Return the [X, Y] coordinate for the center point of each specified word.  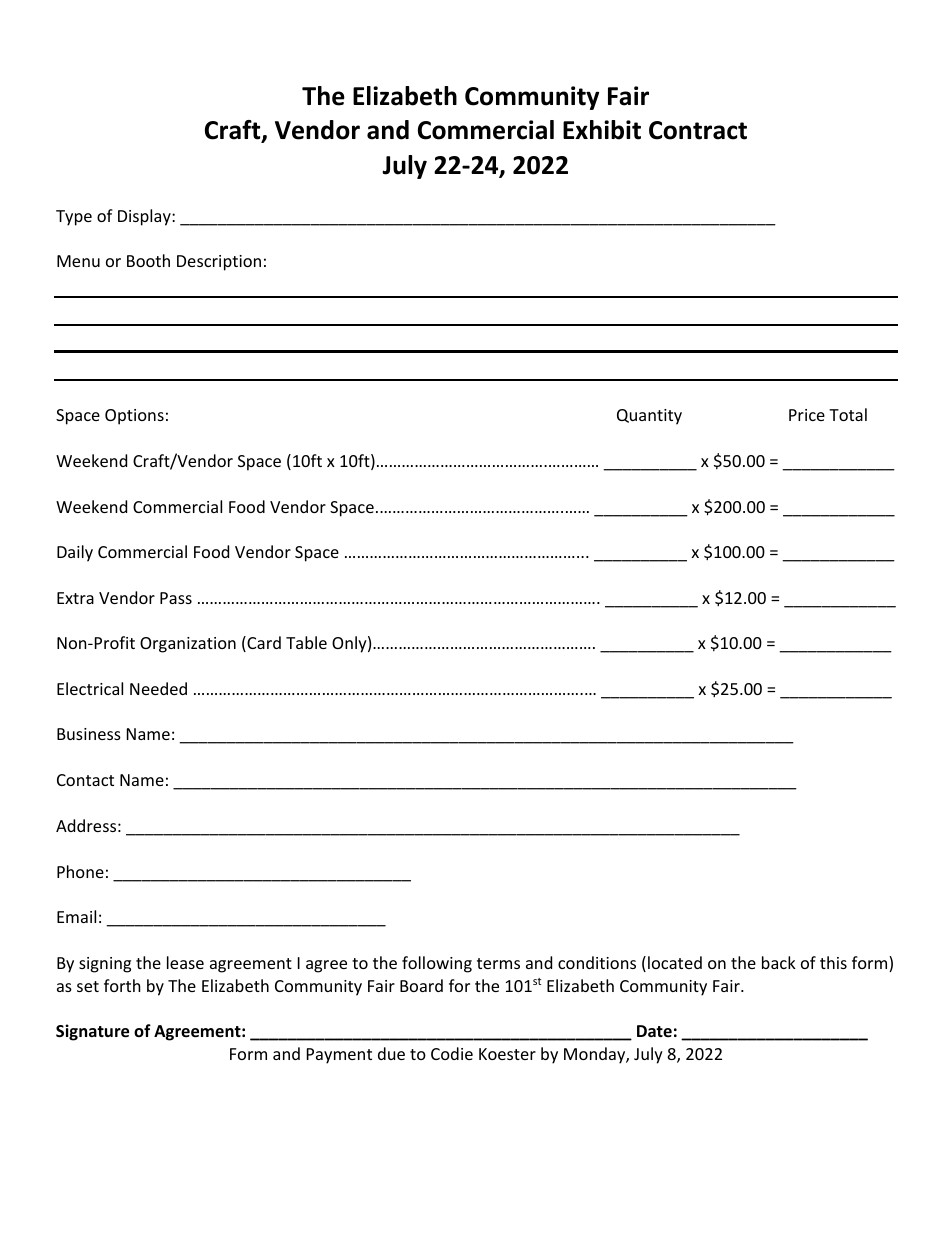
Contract [698, 130]
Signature [92, 1032]
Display [145, 217]
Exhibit [602, 130]
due [391, 1053]
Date [654, 1031]
